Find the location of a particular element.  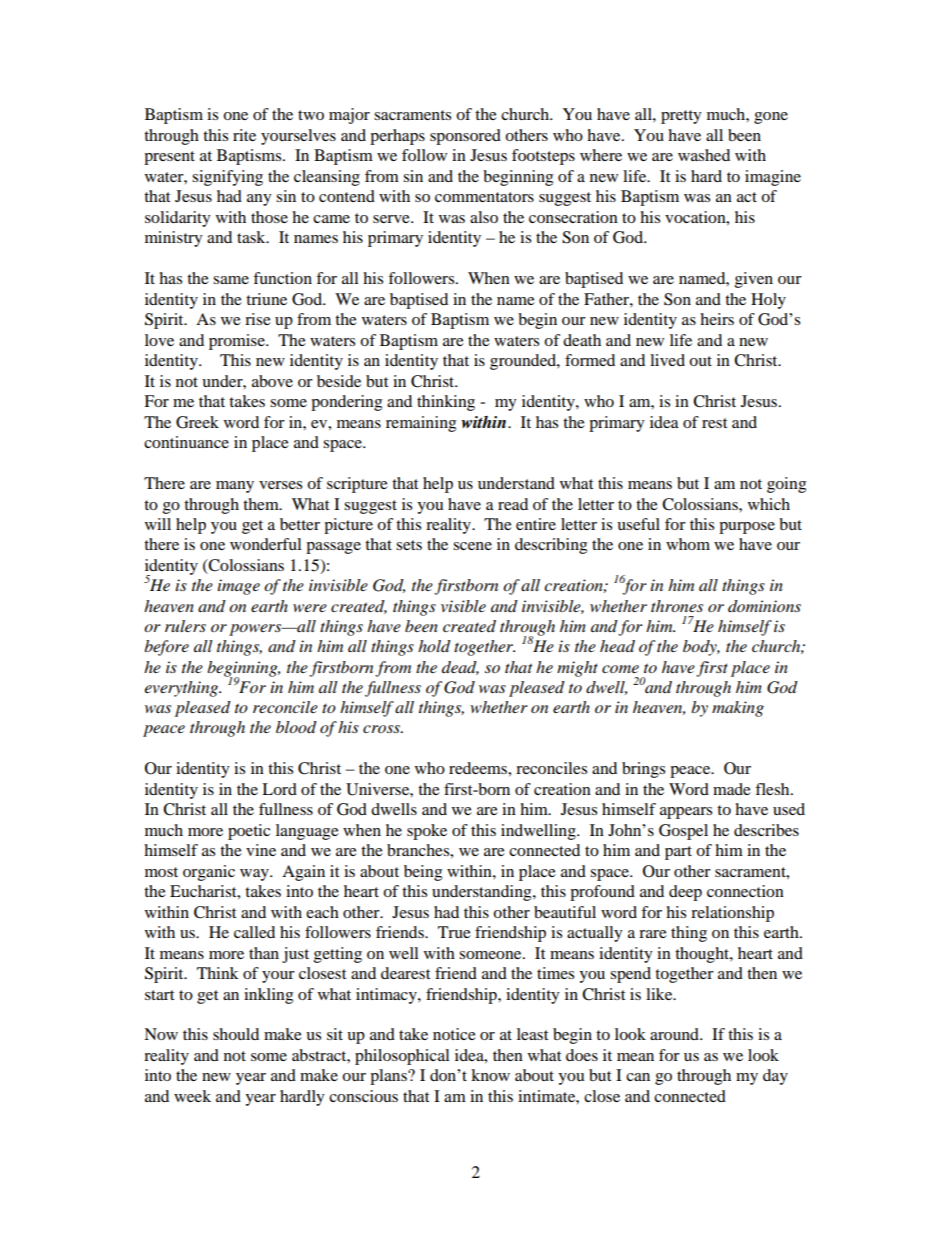

many is located at coordinates (235, 487).
